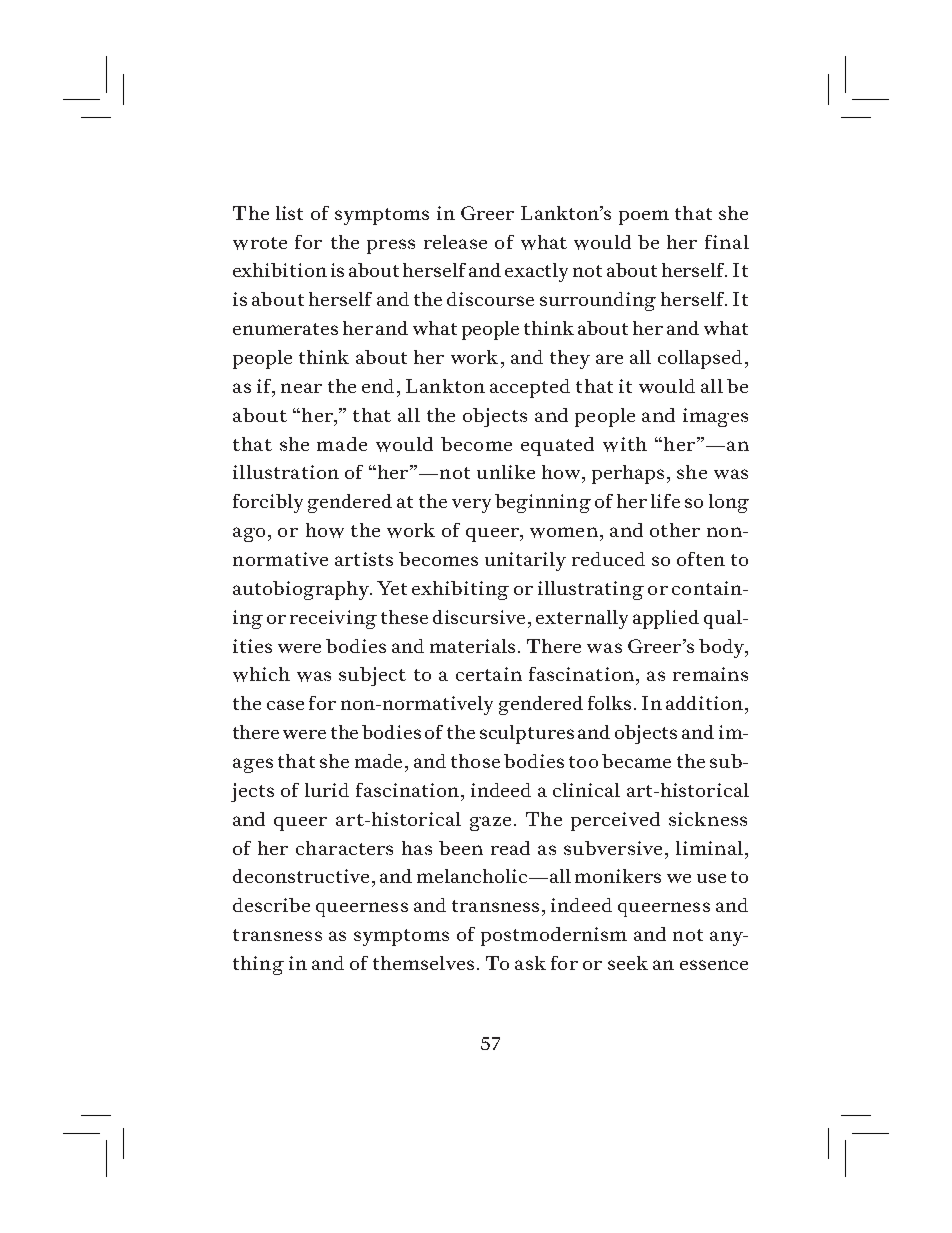  What do you see at coordinates (666, 619) in the screenshot?
I see `applied` at bounding box center [666, 619].
